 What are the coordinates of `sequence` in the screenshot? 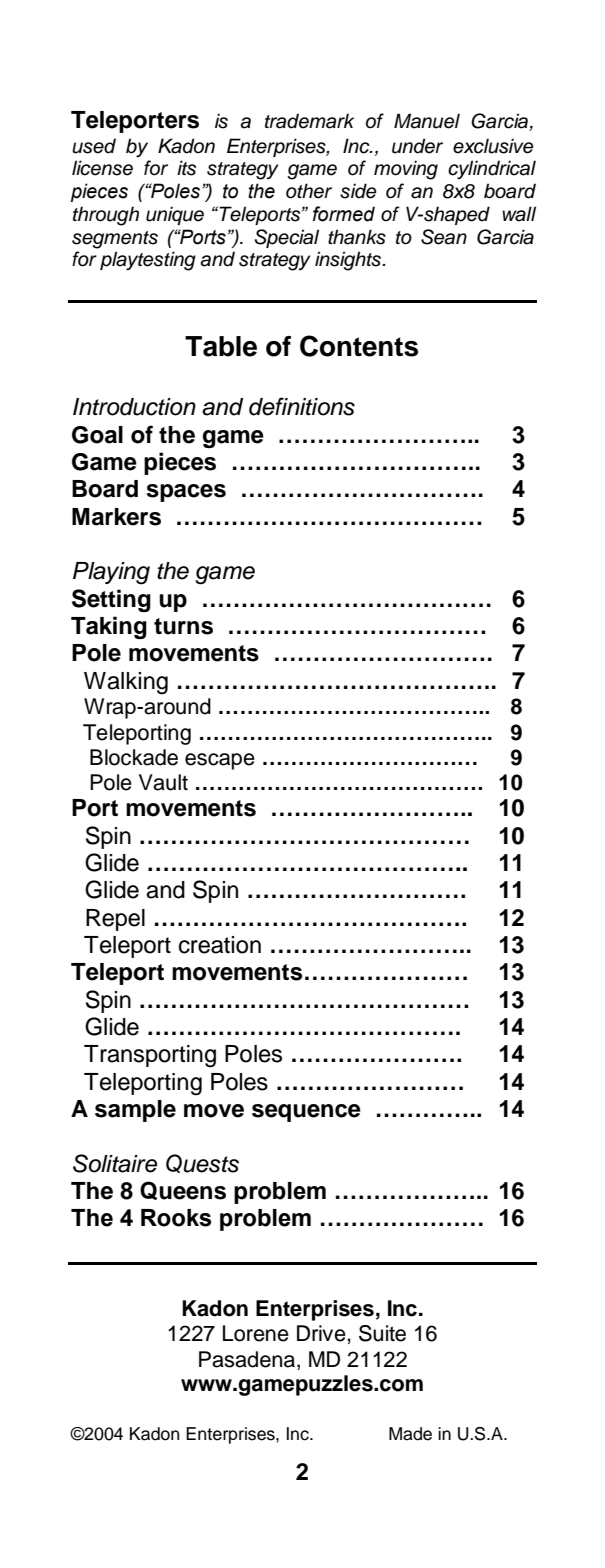 It's located at (306, 1113).
